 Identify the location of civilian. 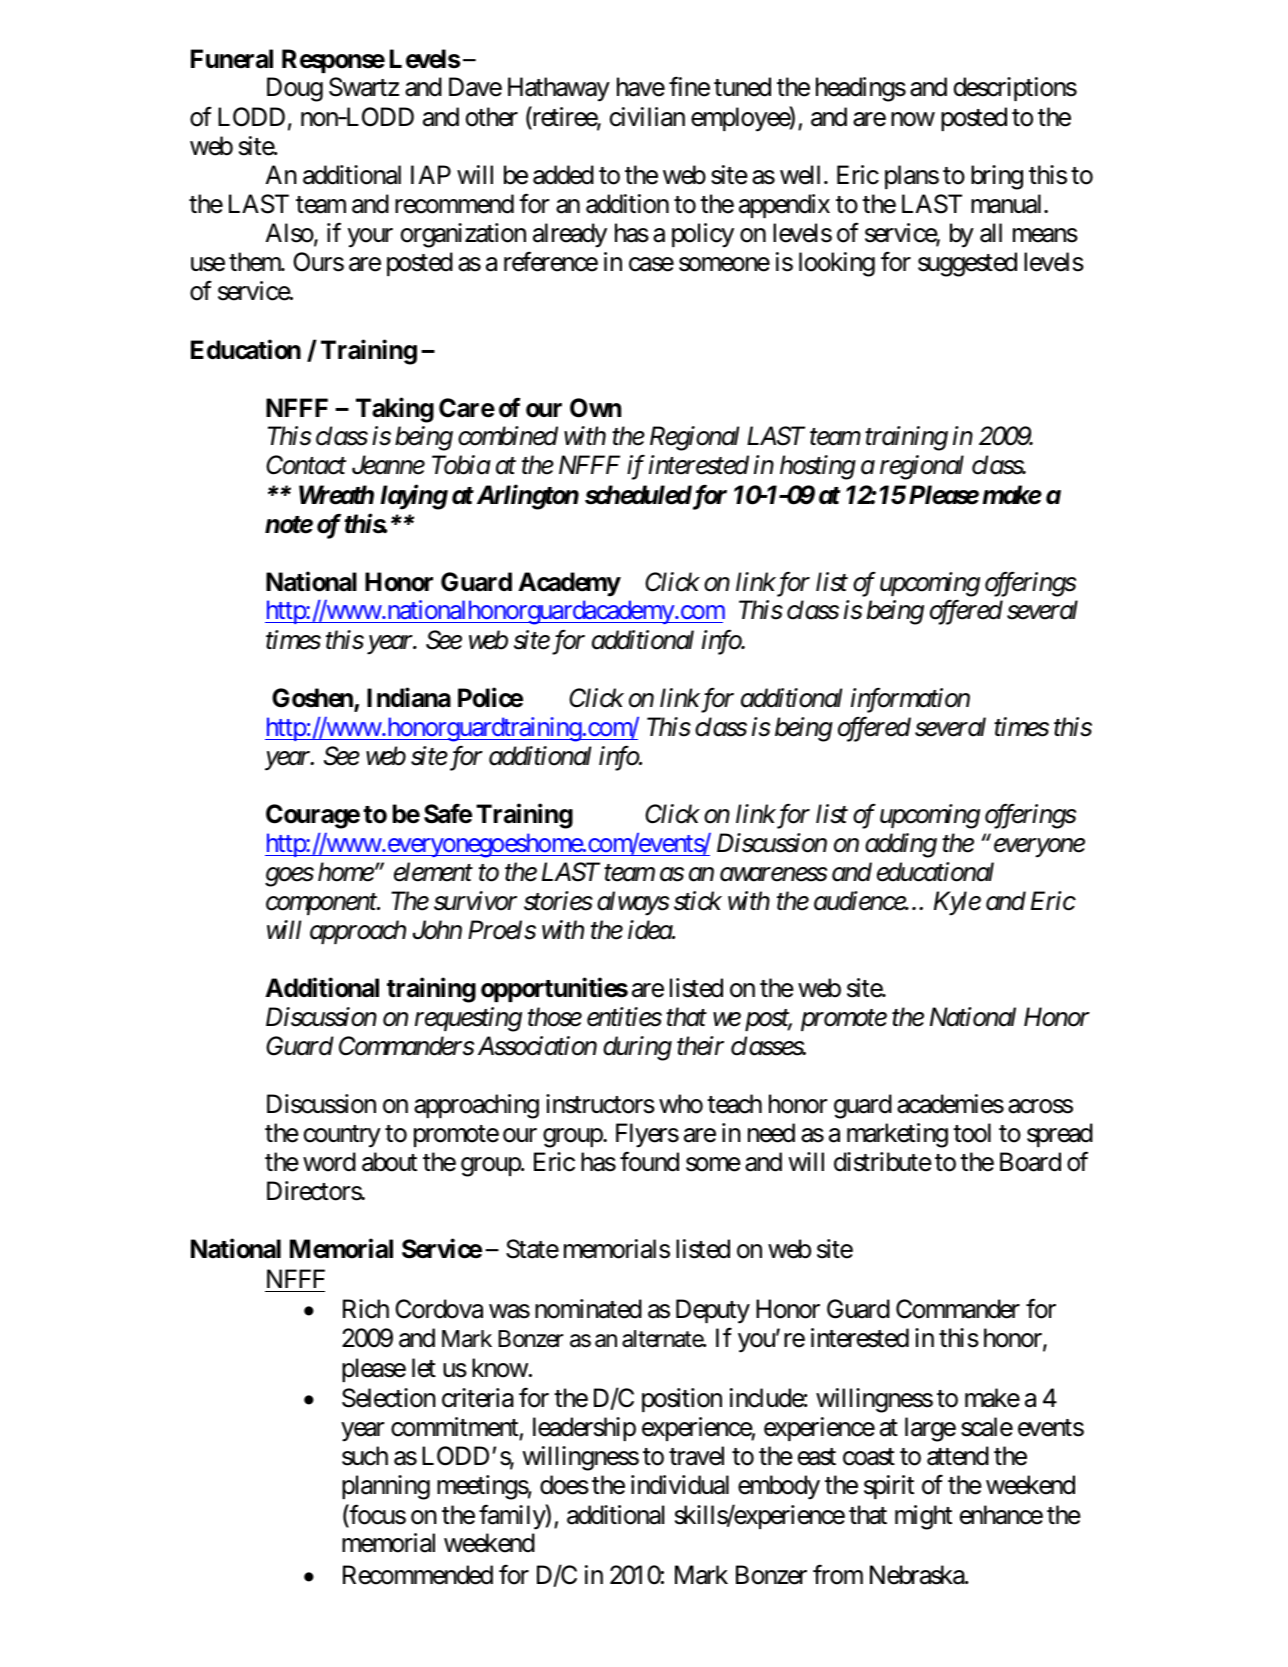
(647, 117).
